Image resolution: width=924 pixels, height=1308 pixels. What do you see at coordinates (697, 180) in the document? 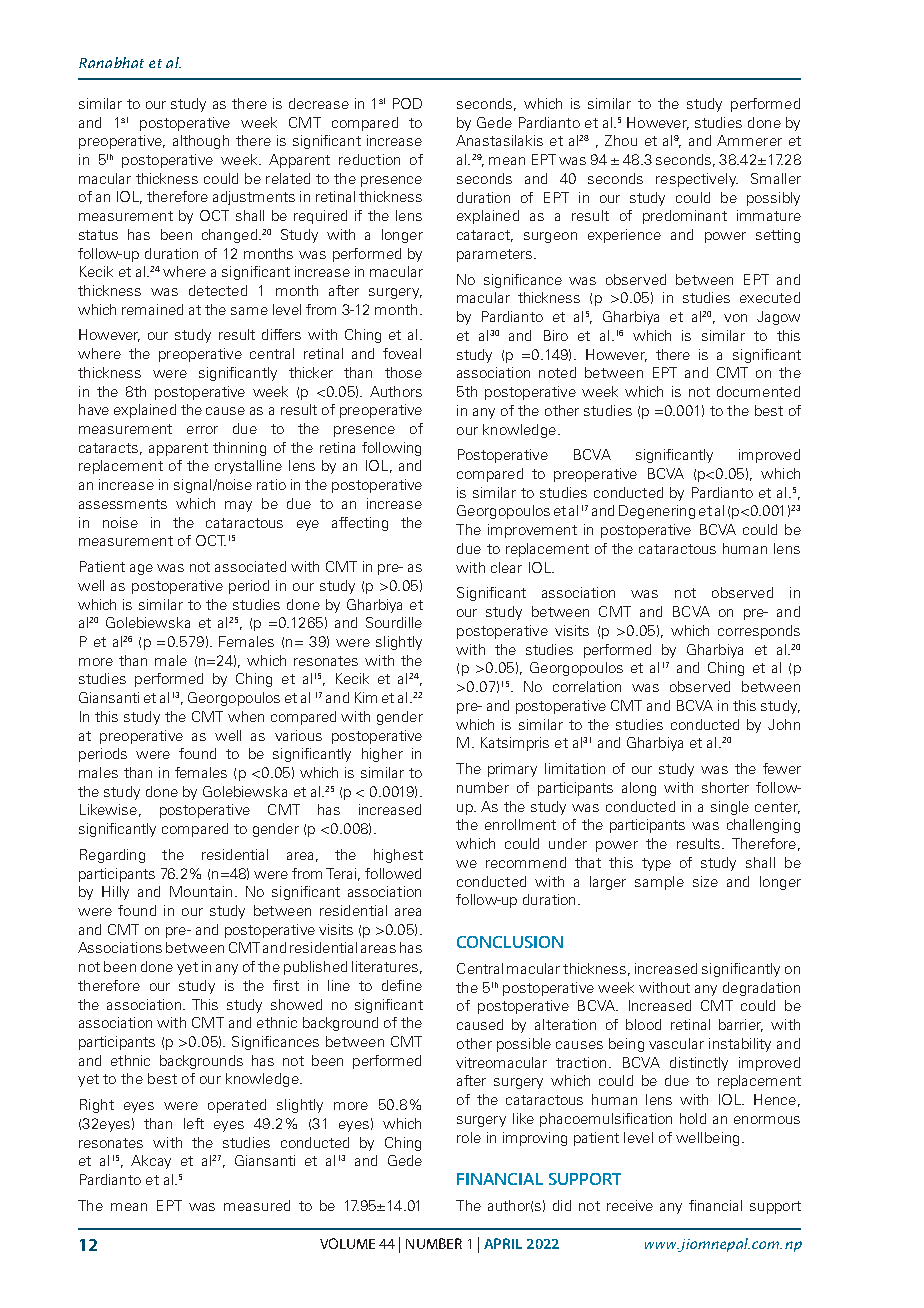
I see `respectively` at bounding box center [697, 180].
